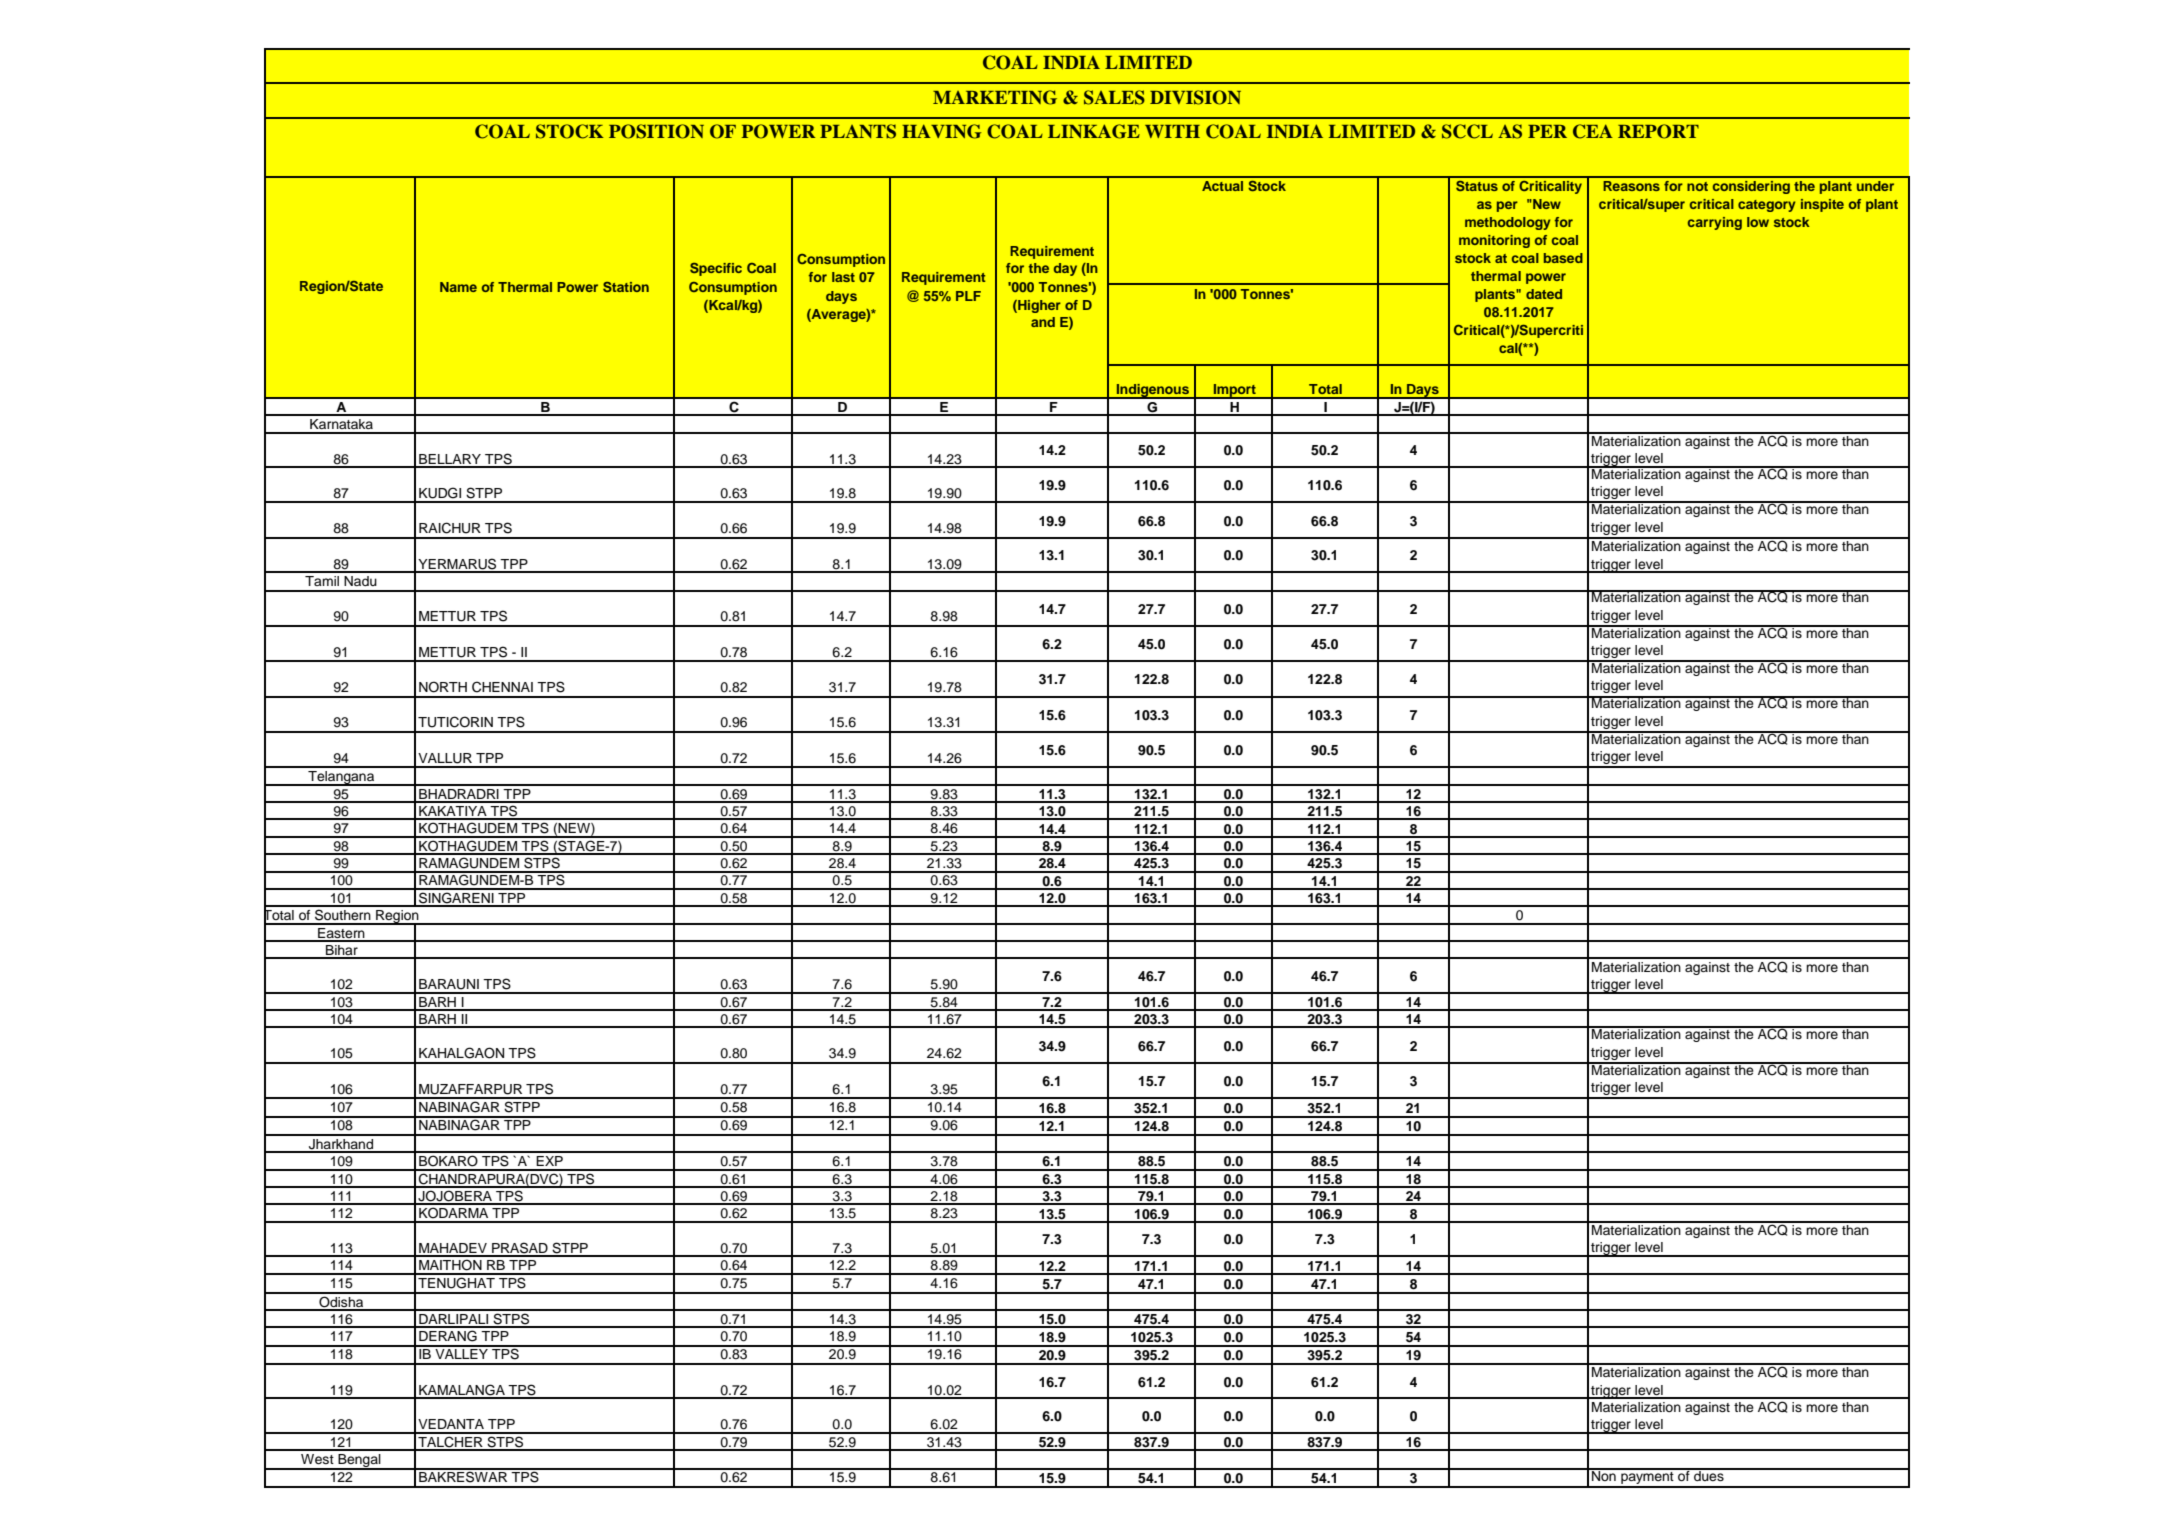 The height and width of the document is (1538, 2174). I want to click on REPORT, so click(1658, 131).
